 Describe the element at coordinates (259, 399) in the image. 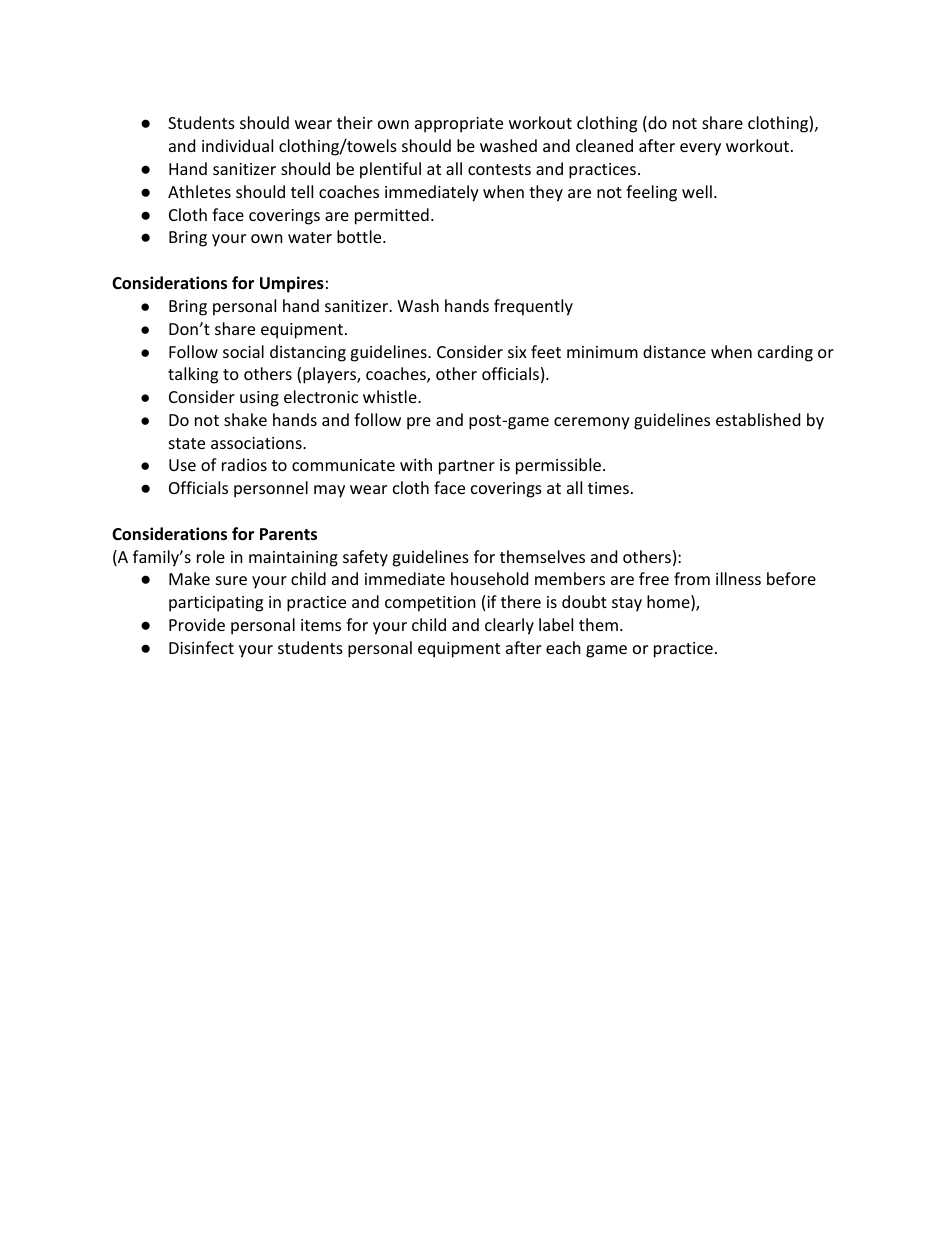

I see `using` at that location.
